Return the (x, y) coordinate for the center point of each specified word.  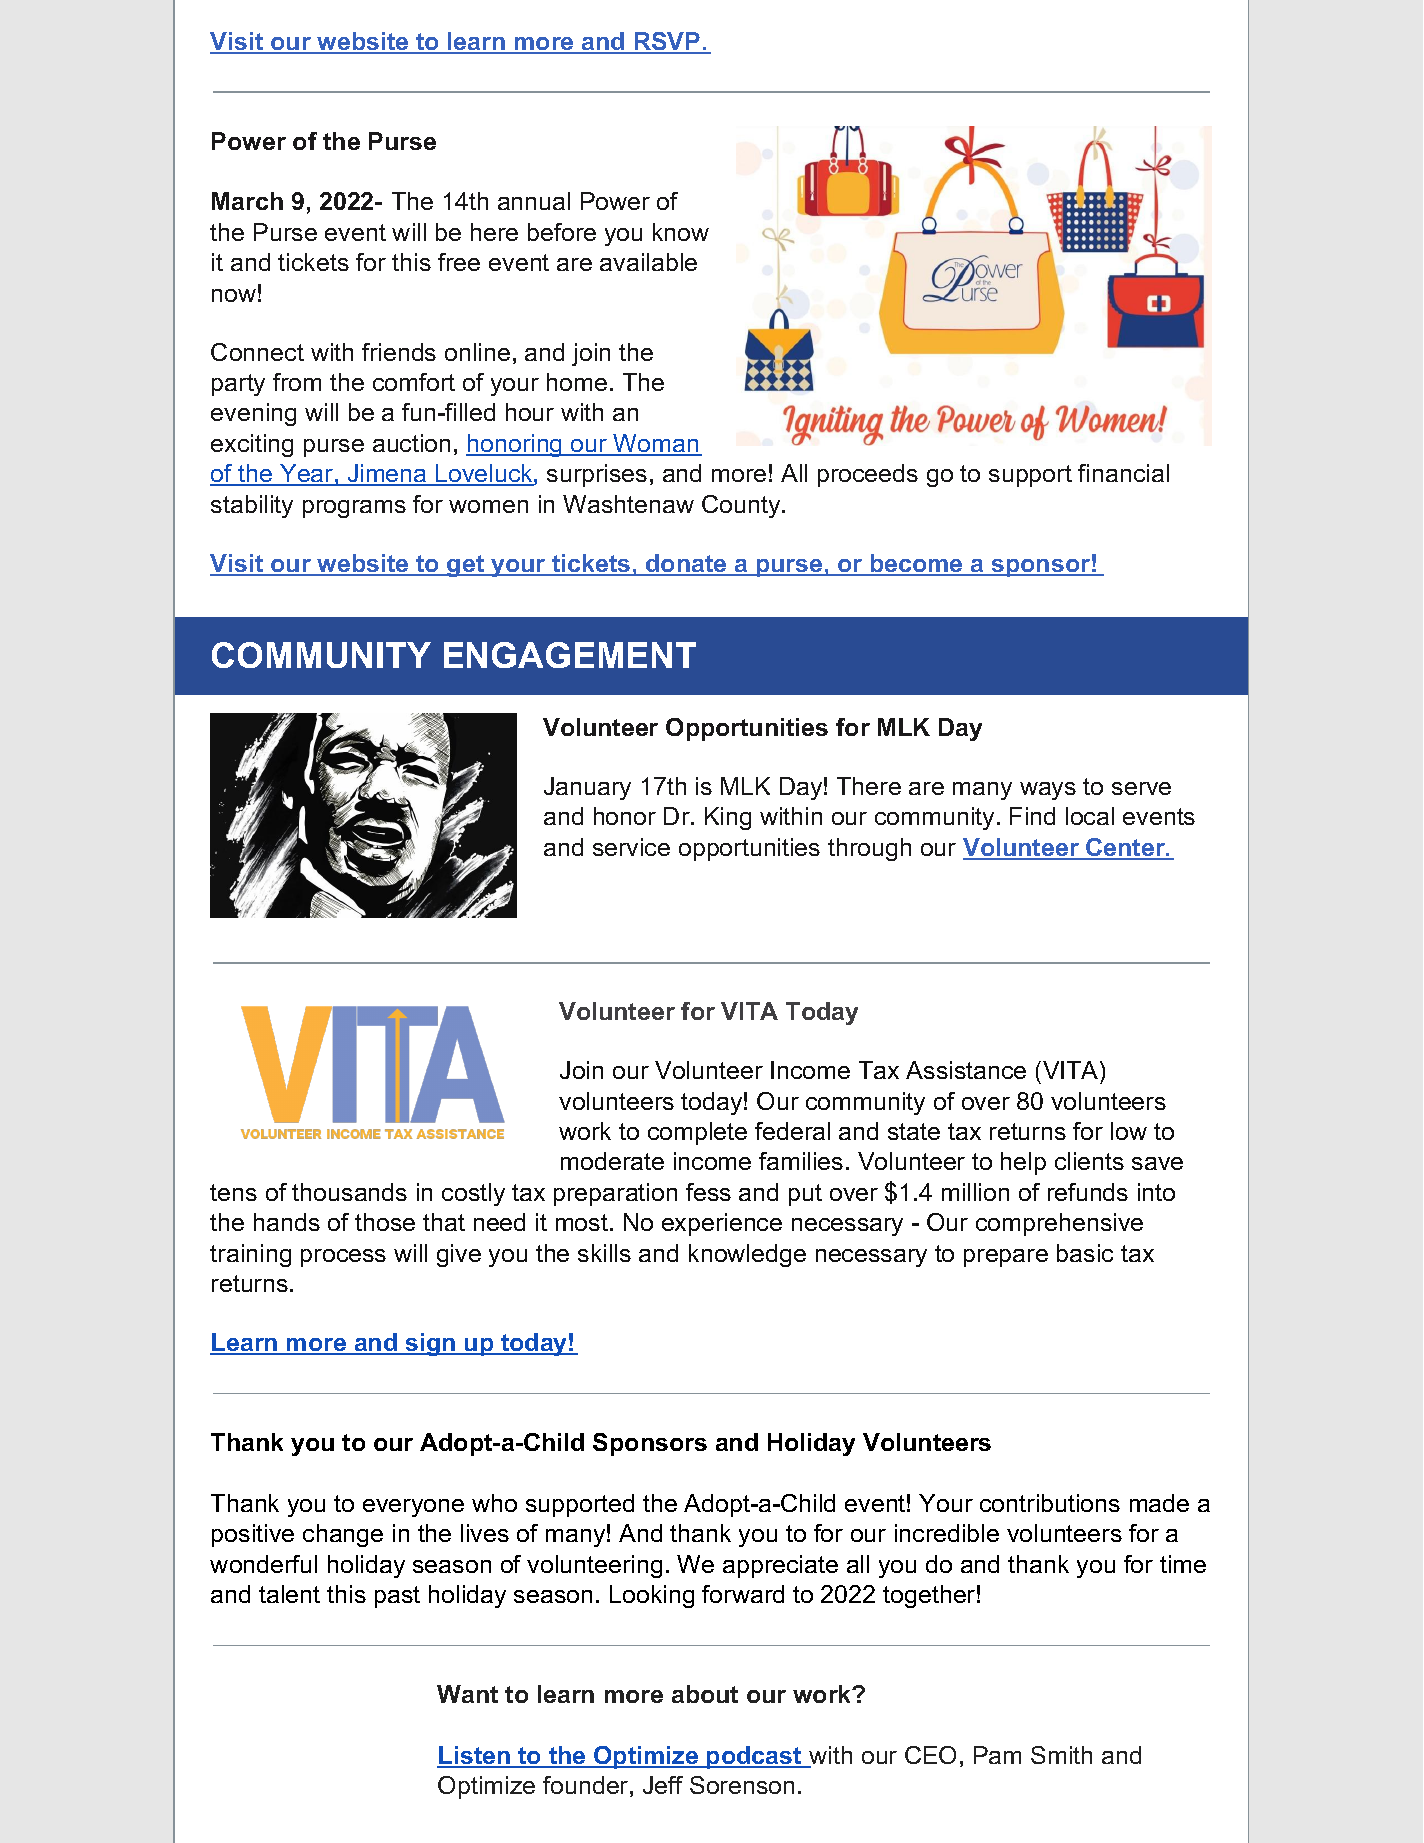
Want (467, 1694)
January (587, 788)
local (1090, 816)
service (631, 847)
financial (1123, 473)
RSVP (667, 42)
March (247, 201)
